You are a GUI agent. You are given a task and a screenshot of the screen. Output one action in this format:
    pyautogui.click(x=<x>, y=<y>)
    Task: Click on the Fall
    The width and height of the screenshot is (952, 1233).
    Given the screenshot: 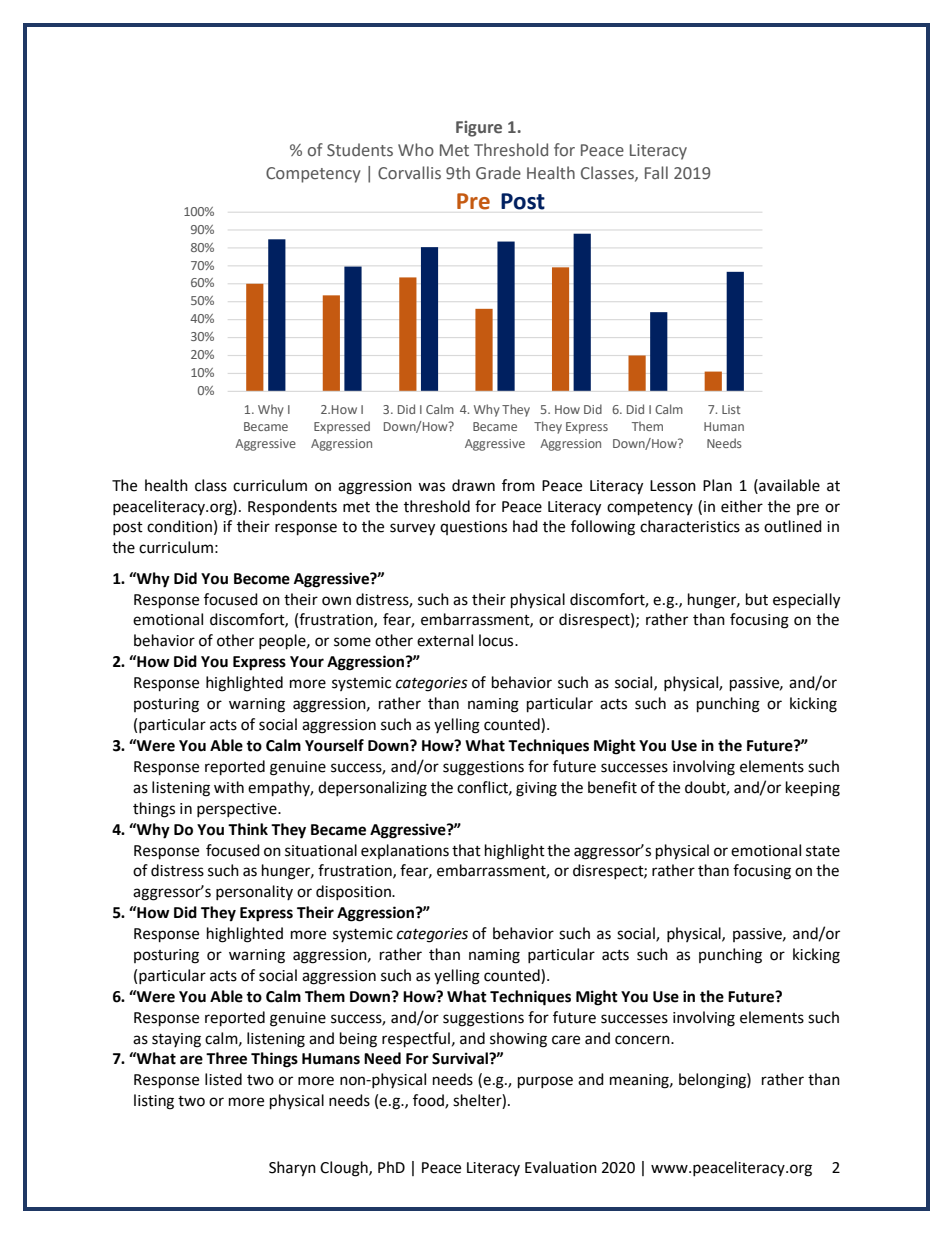 What is the action you would take?
    pyautogui.click(x=656, y=172)
